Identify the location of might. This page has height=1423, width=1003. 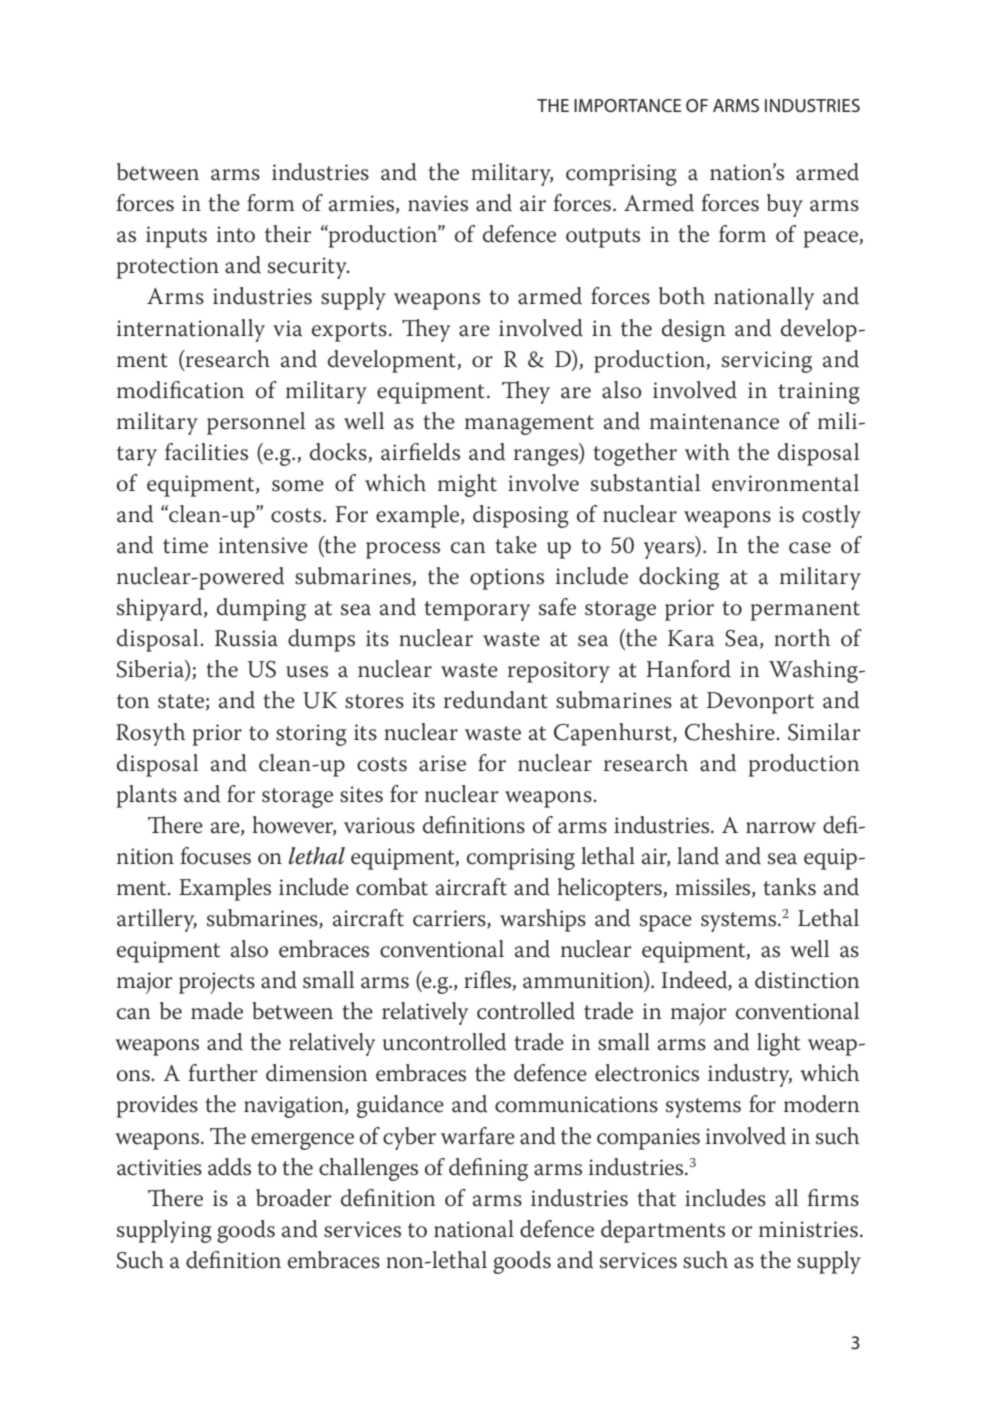
(467, 485).
